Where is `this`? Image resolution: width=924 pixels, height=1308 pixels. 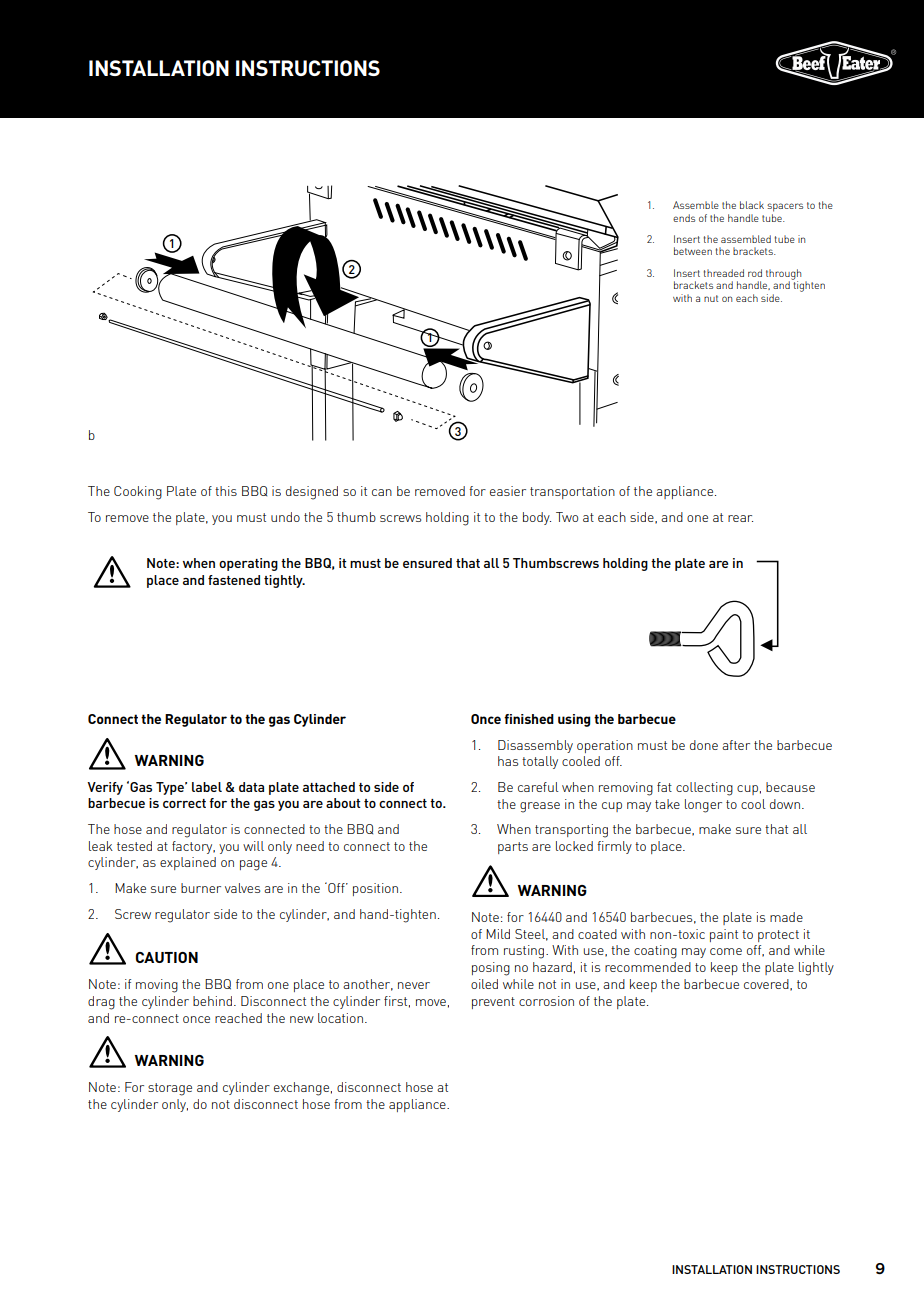
this is located at coordinates (226, 491).
